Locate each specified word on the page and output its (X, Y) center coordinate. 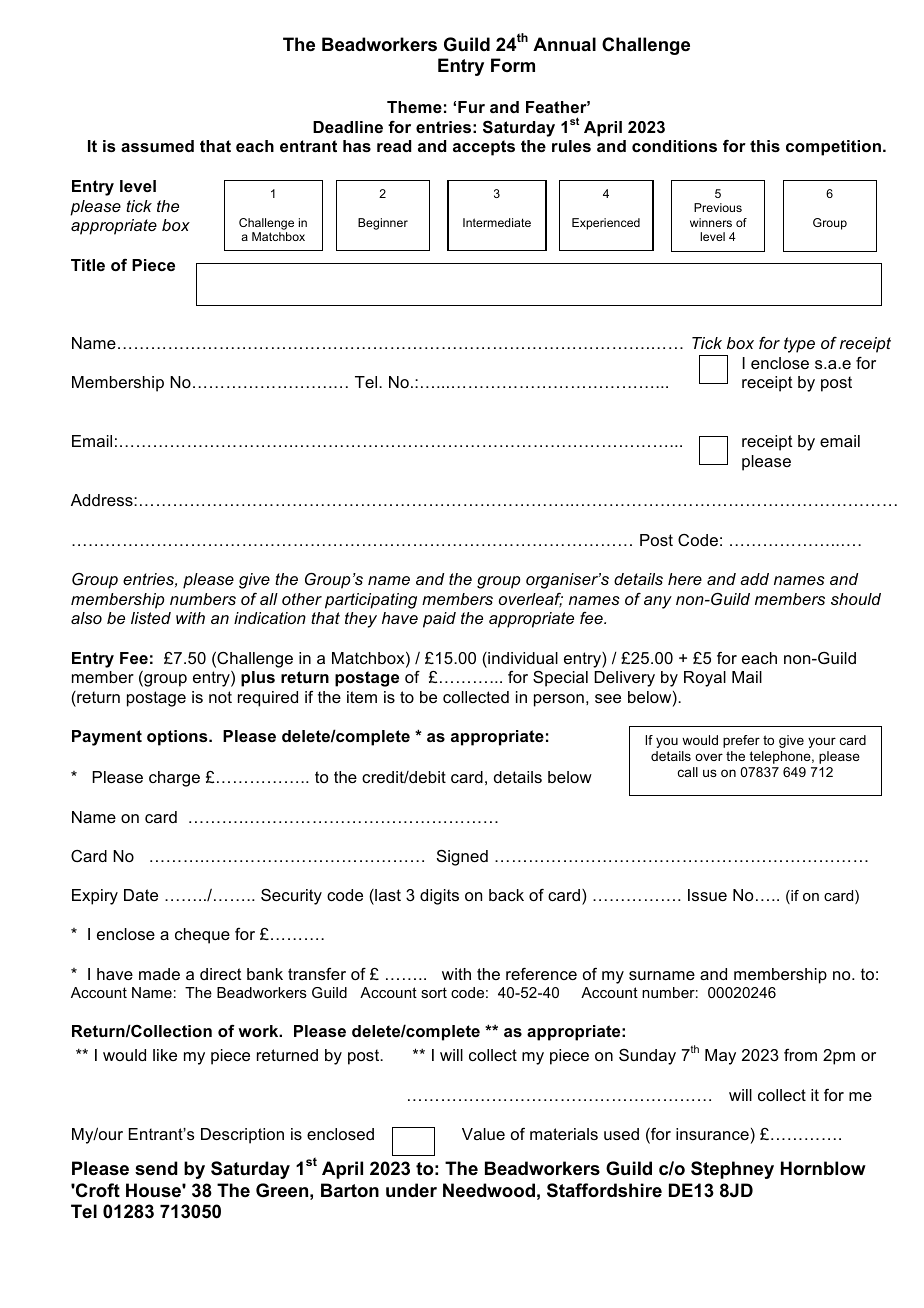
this (765, 146)
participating (371, 601)
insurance (712, 1134)
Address (103, 500)
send (156, 1168)
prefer (741, 741)
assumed (157, 146)
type (799, 345)
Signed (462, 857)
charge (174, 779)
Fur (471, 107)
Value (483, 1134)
